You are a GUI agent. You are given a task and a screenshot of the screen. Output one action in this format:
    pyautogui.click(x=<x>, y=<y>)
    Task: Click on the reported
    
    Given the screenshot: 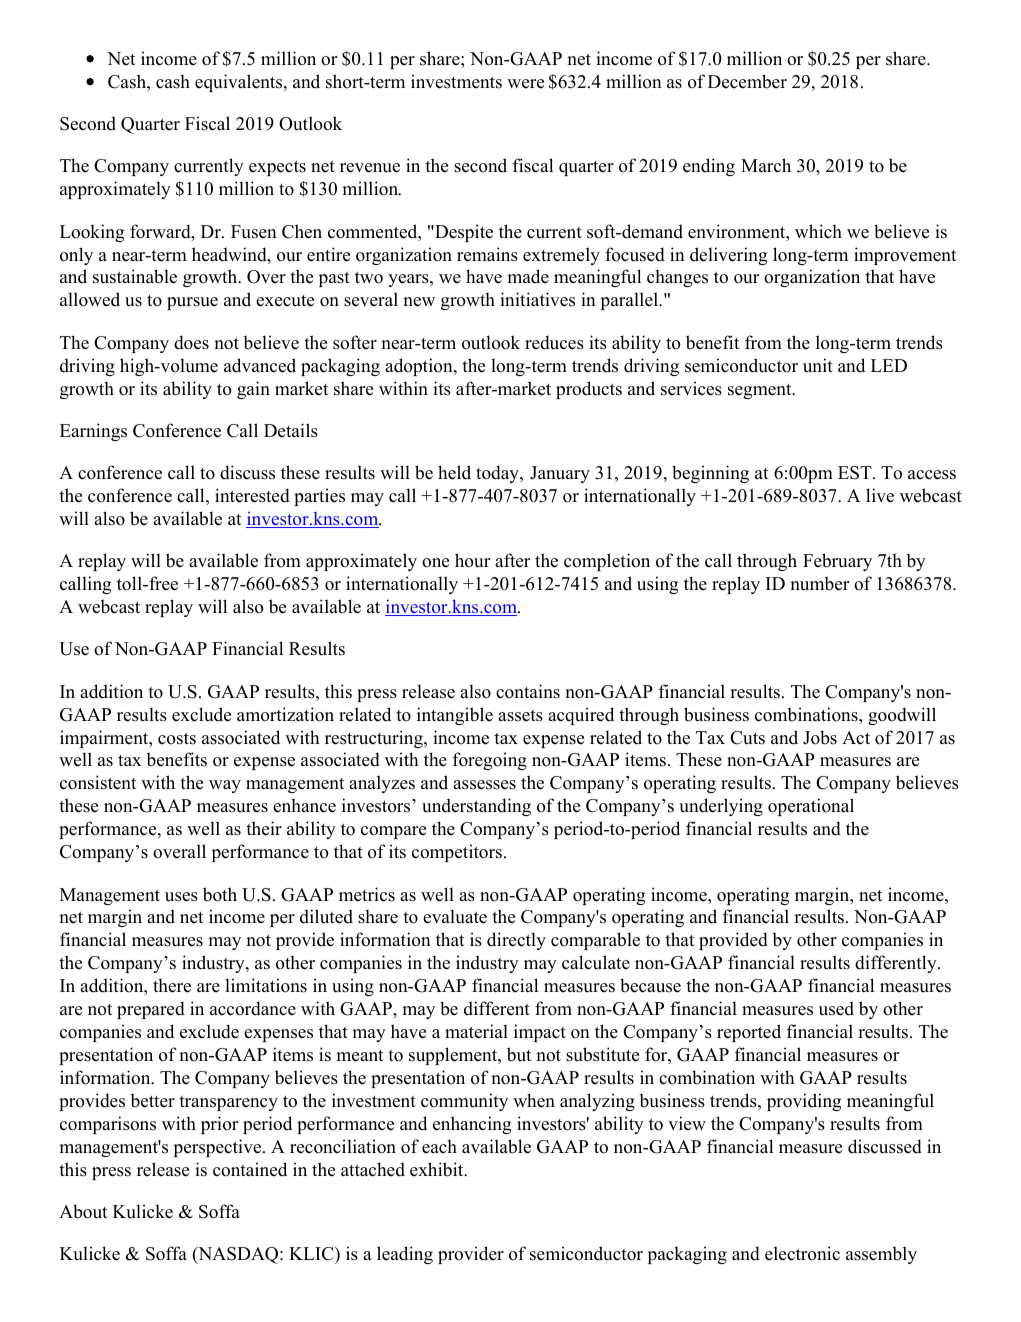 What is the action you would take?
    pyautogui.click(x=749, y=1033)
